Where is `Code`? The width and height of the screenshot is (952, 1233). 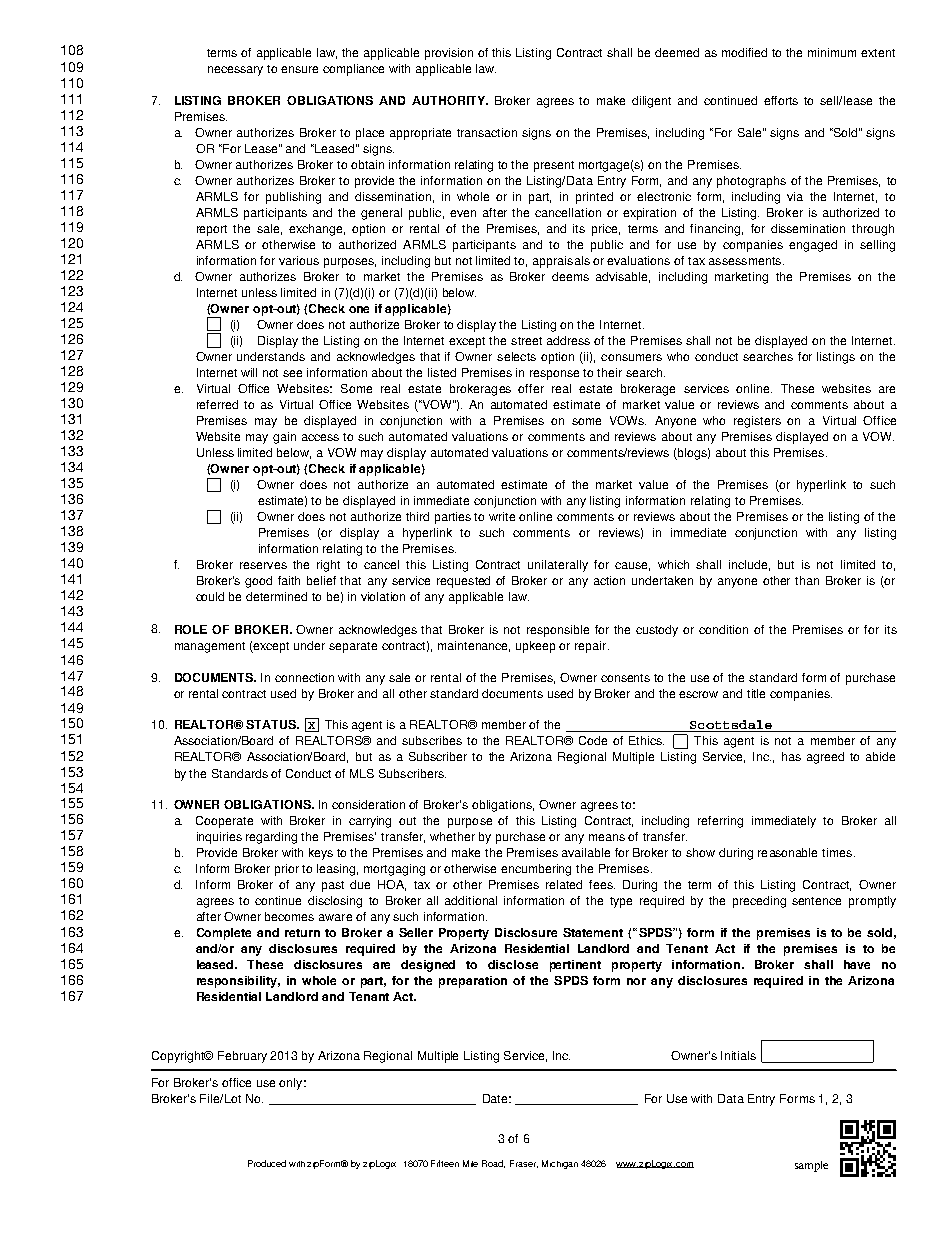 Code is located at coordinates (593, 740).
